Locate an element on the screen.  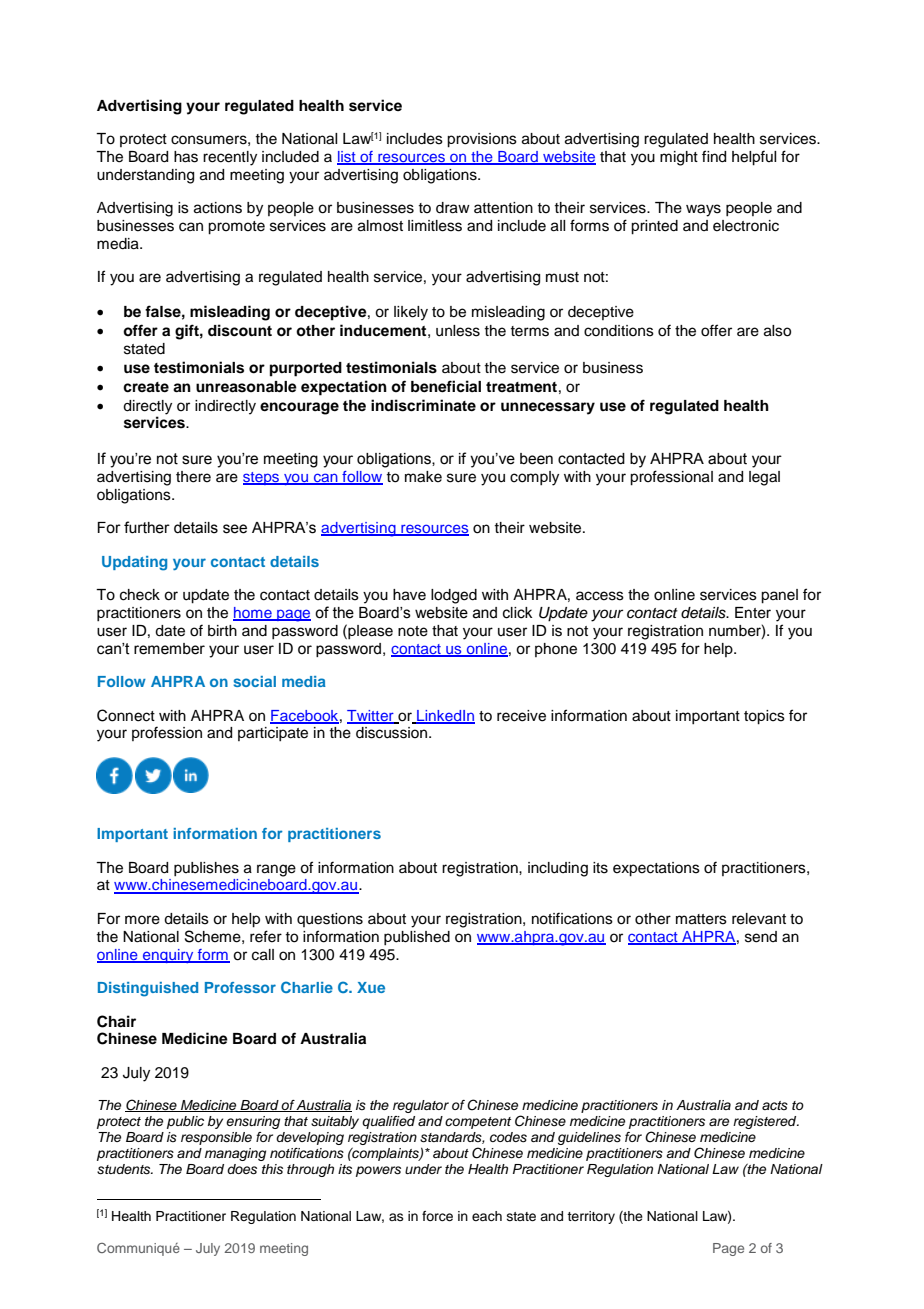
matters is located at coordinates (701, 919).
